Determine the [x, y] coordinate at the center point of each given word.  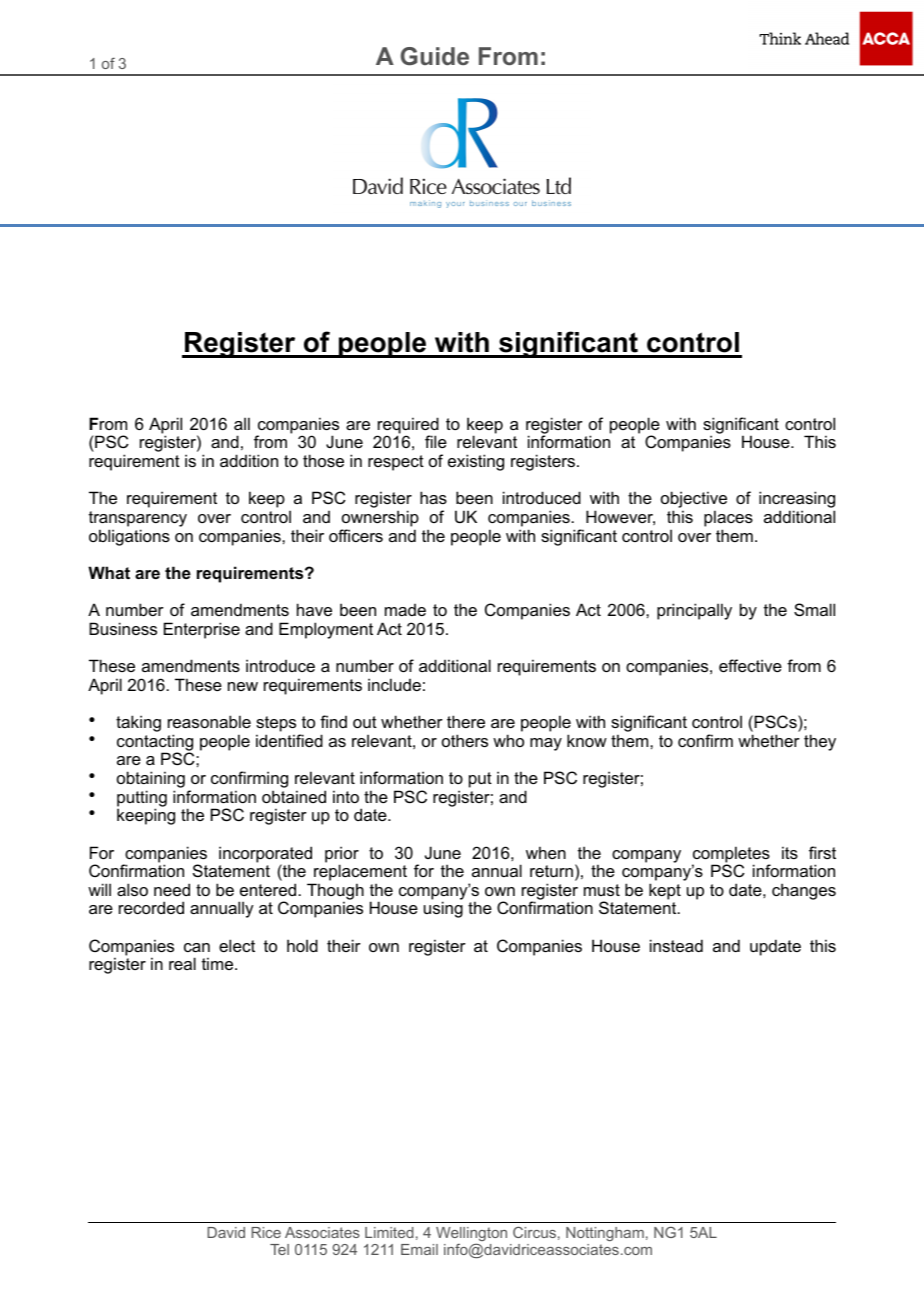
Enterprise [202, 630]
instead [676, 945]
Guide [435, 56]
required [408, 426]
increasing [797, 501]
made [405, 610]
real [182, 963]
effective [750, 665]
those [323, 460]
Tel [279, 1249]
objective [694, 501]
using [443, 909]
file [436, 441]
